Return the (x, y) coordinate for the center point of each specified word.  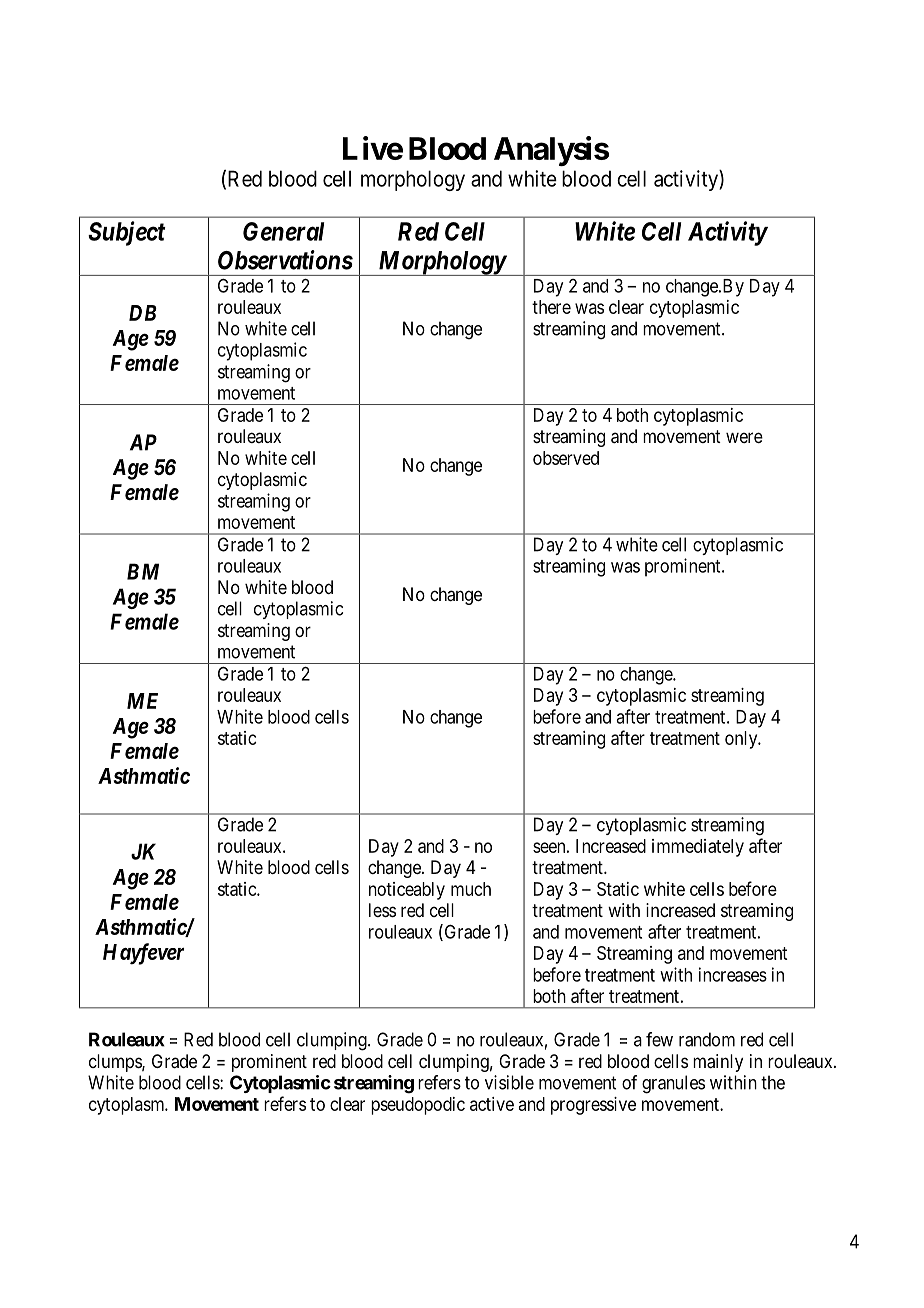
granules (673, 1084)
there (551, 307)
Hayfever (143, 954)
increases (733, 974)
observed (566, 458)
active (492, 1104)
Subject (127, 233)
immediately (698, 848)
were (744, 437)
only (742, 740)
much (471, 889)
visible (509, 1082)
